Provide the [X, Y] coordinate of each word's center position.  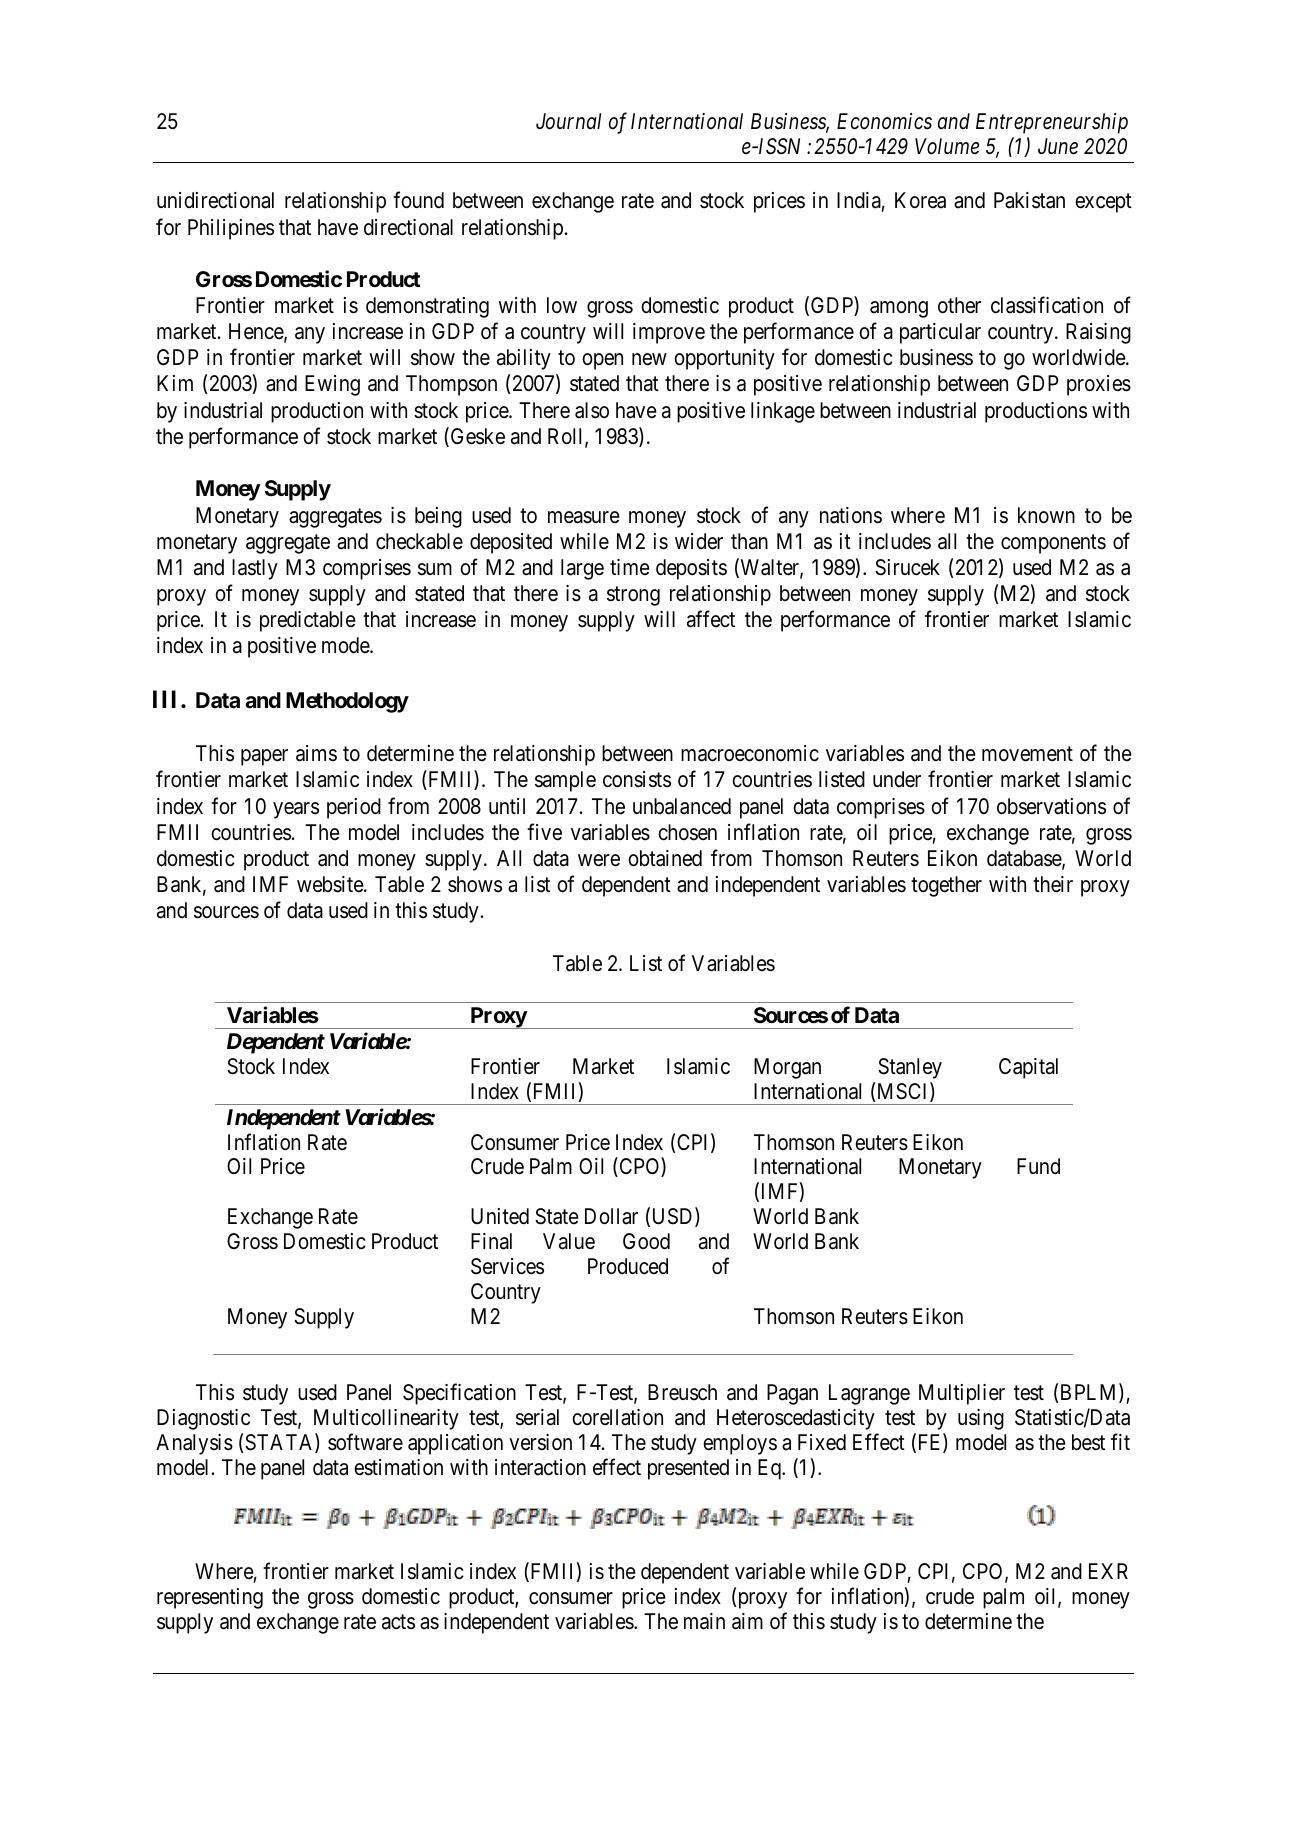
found [418, 200]
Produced [628, 1266]
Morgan [787, 1068]
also [592, 410]
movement [1027, 754]
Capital [1028, 1068]
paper [264, 757]
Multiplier [962, 1394]
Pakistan [1029, 200]
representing [210, 1598]
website [331, 884]
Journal [568, 121]
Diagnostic [203, 1419]
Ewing [332, 385]
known [1046, 515]
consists [637, 779]
